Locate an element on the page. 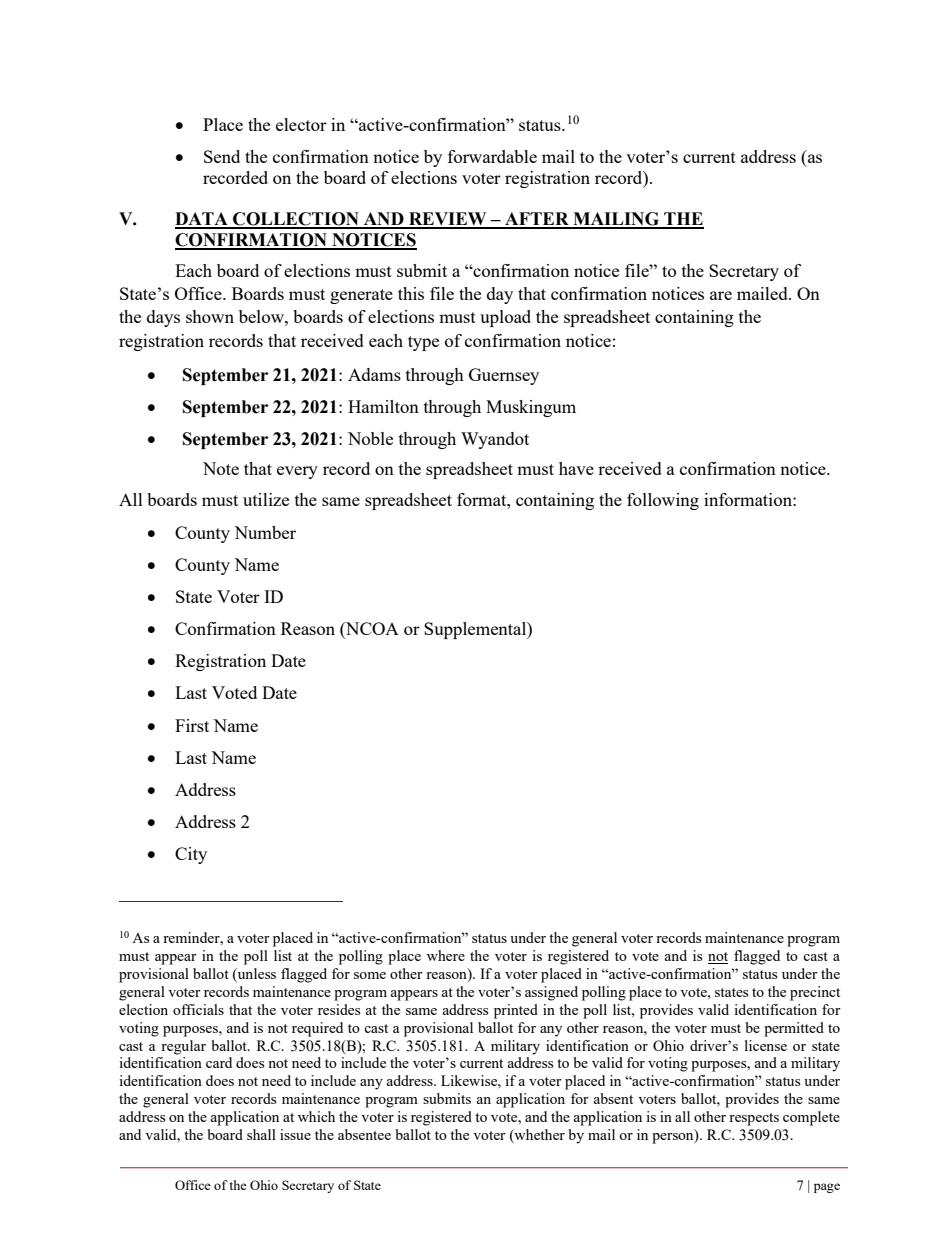 Image resolution: width=952 pixels, height=1233 pixels. are is located at coordinates (721, 295).
